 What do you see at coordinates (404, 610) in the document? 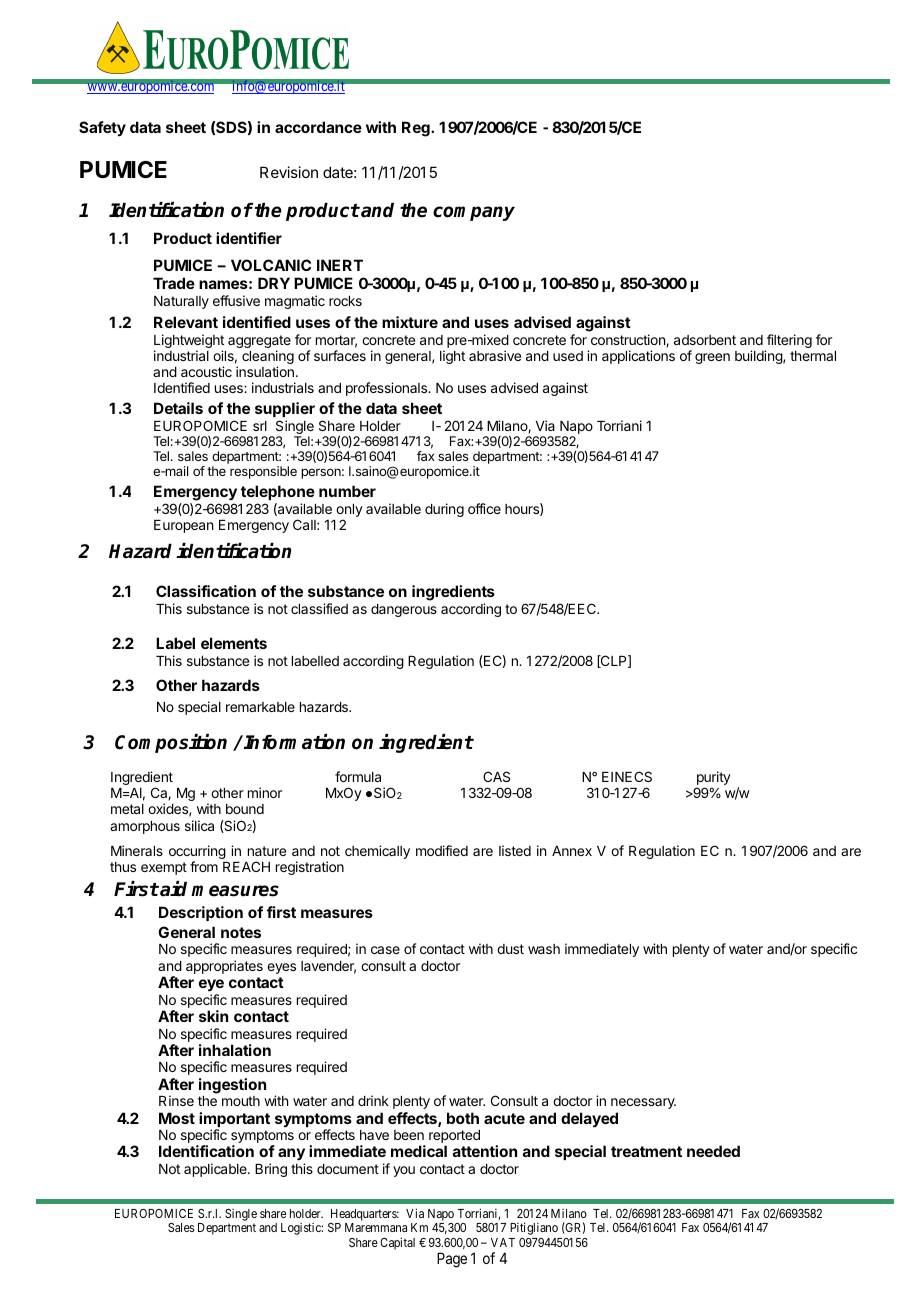
I see `dangerous` at bounding box center [404, 610].
